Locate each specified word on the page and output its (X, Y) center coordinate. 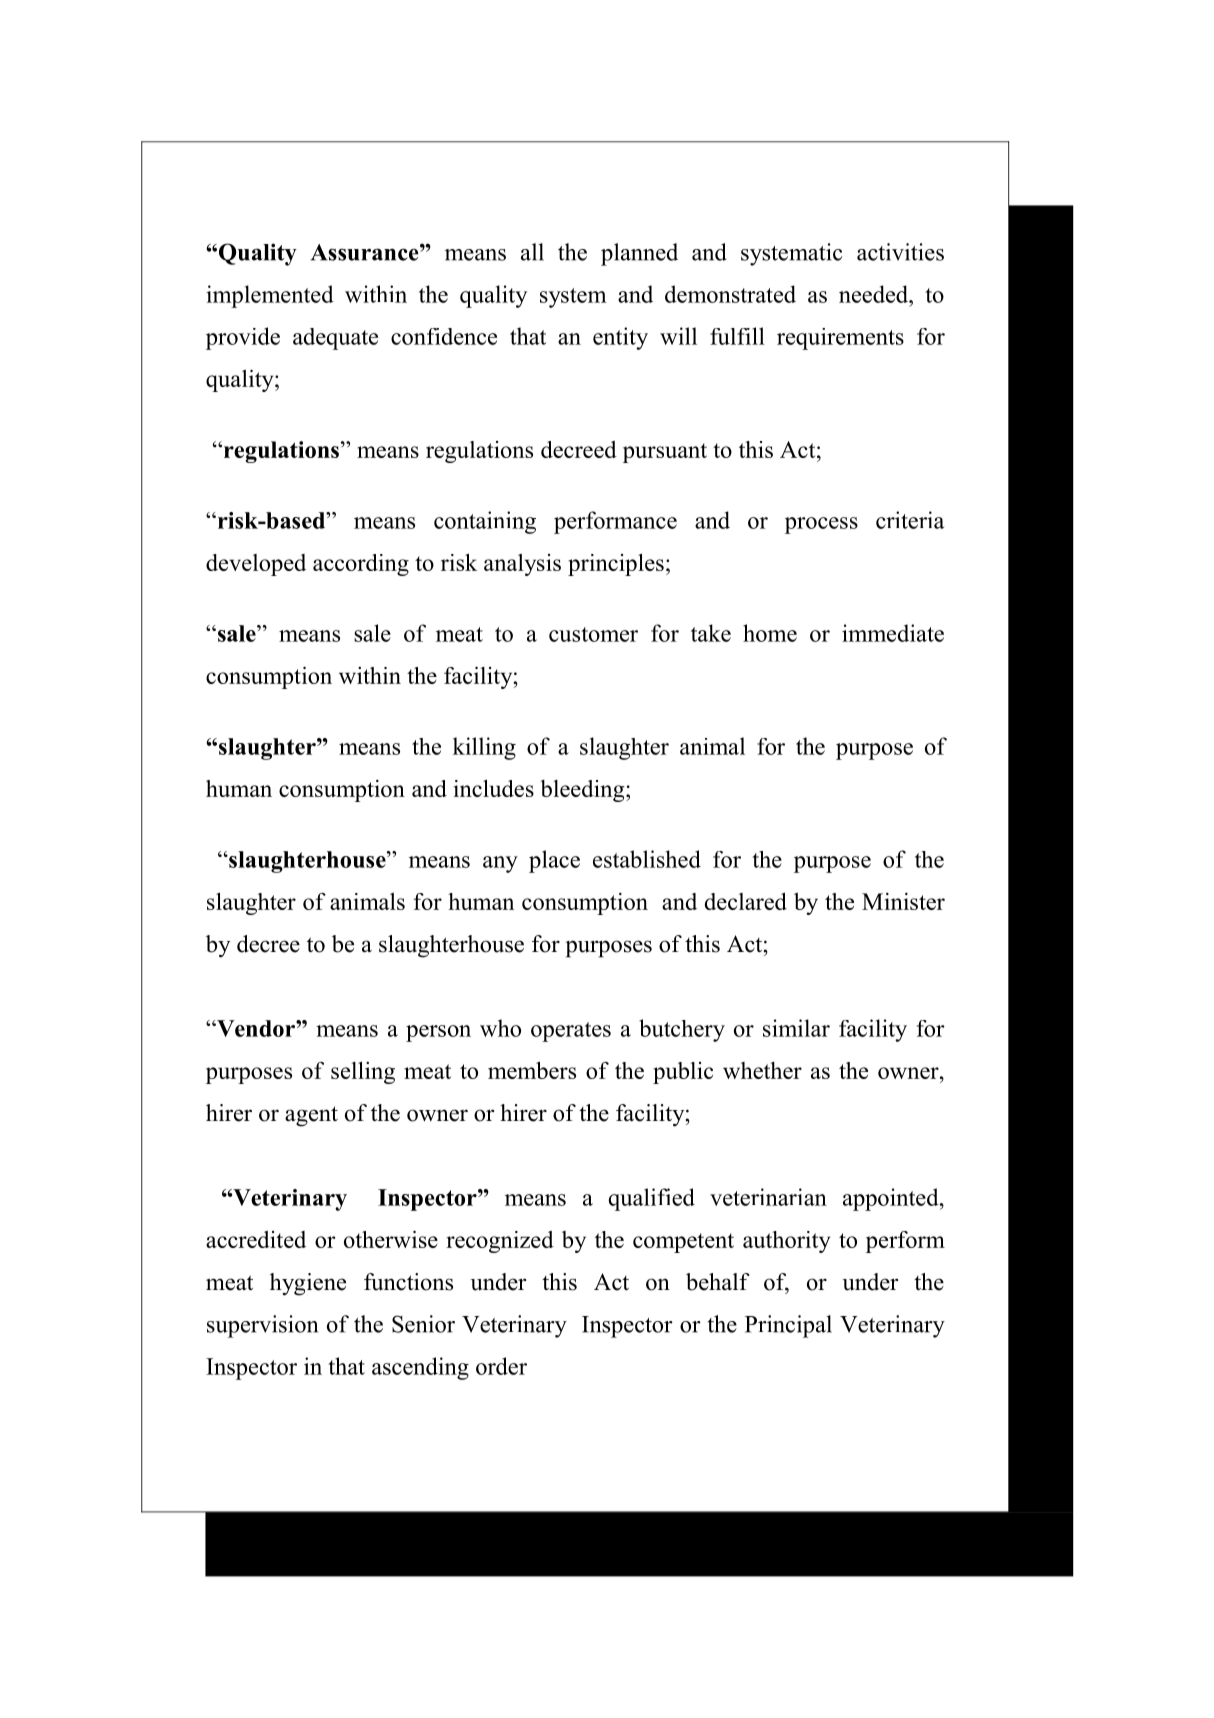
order (501, 1366)
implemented (270, 296)
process (821, 525)
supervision (262, 1326)
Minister (903, 901)
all (532, 252)
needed (875, 294)
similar (796, 1028)
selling (363, 1072)
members (532, 1070)
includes (494, 788)
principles (616, 564)
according (361, 565)
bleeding (583, 791)
